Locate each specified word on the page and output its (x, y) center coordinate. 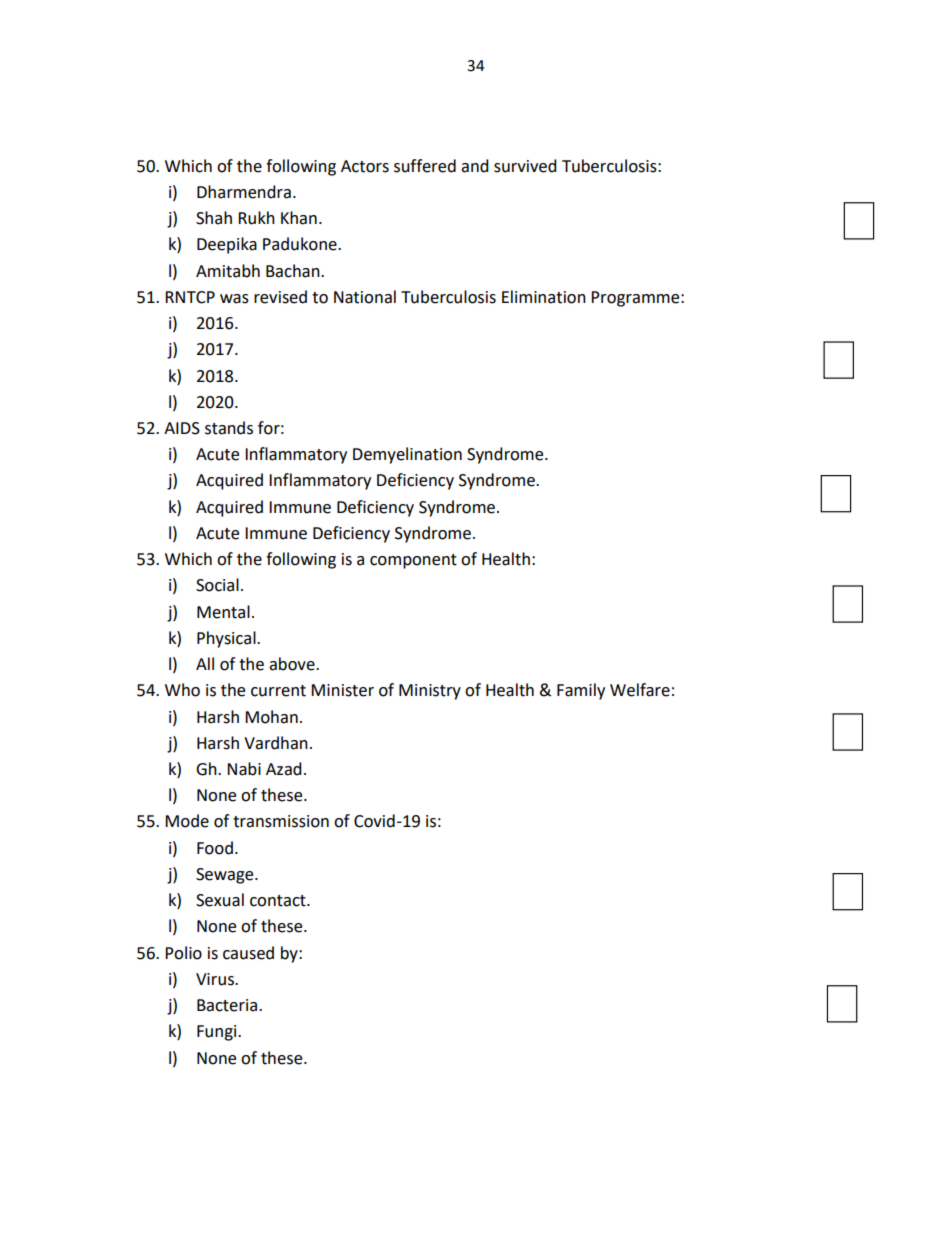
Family (581, 691)
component (413, 561)
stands (229, 428)
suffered (425, 166)
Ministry (430, 692)
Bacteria (227, 1005)
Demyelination (407, 455)
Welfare (640, 690)
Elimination (544, 297)
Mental (223, 612)
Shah (214, 218)
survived (525, 166)
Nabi (244, 769)
